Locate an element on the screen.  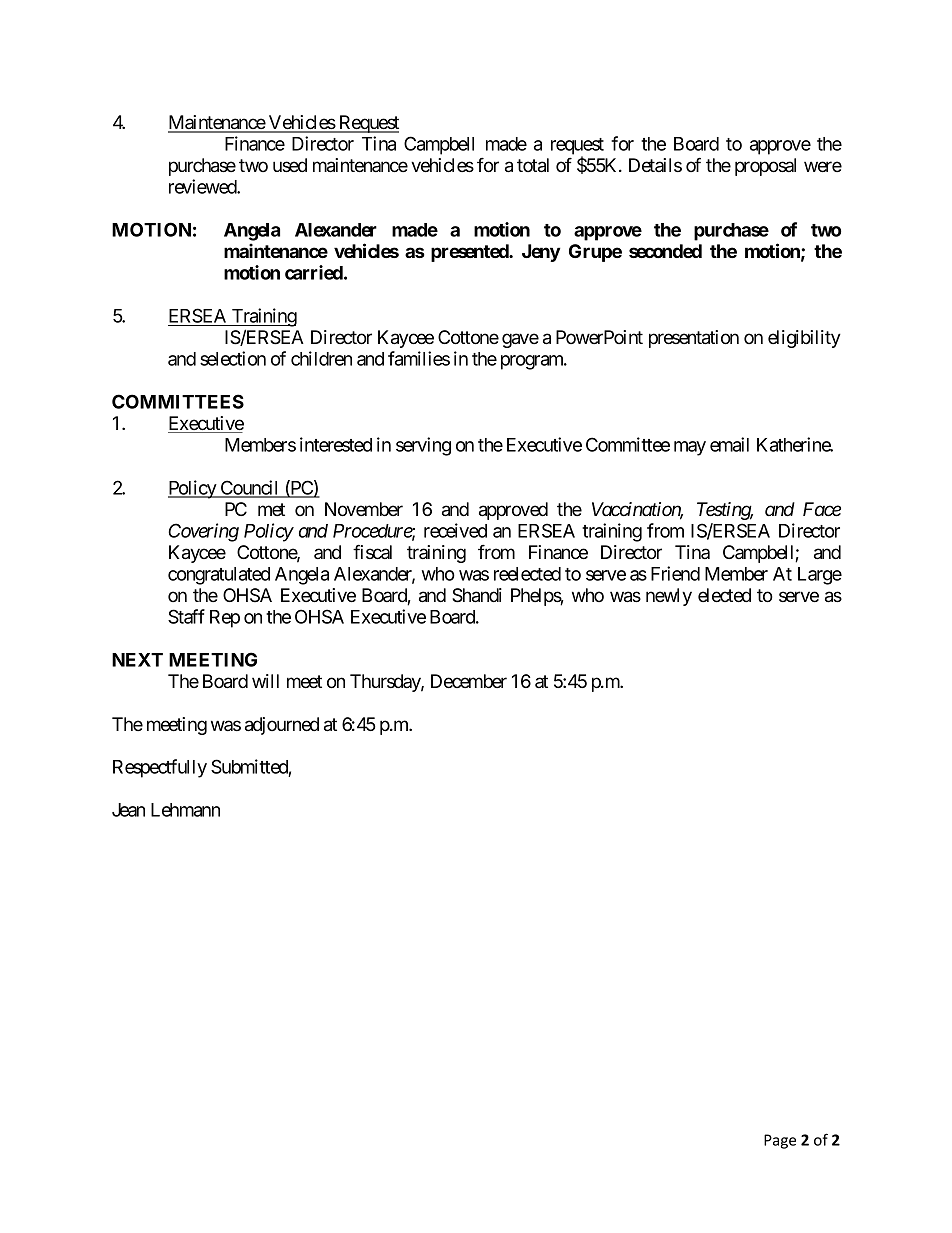
Council is located at coordinates (249, 488).
